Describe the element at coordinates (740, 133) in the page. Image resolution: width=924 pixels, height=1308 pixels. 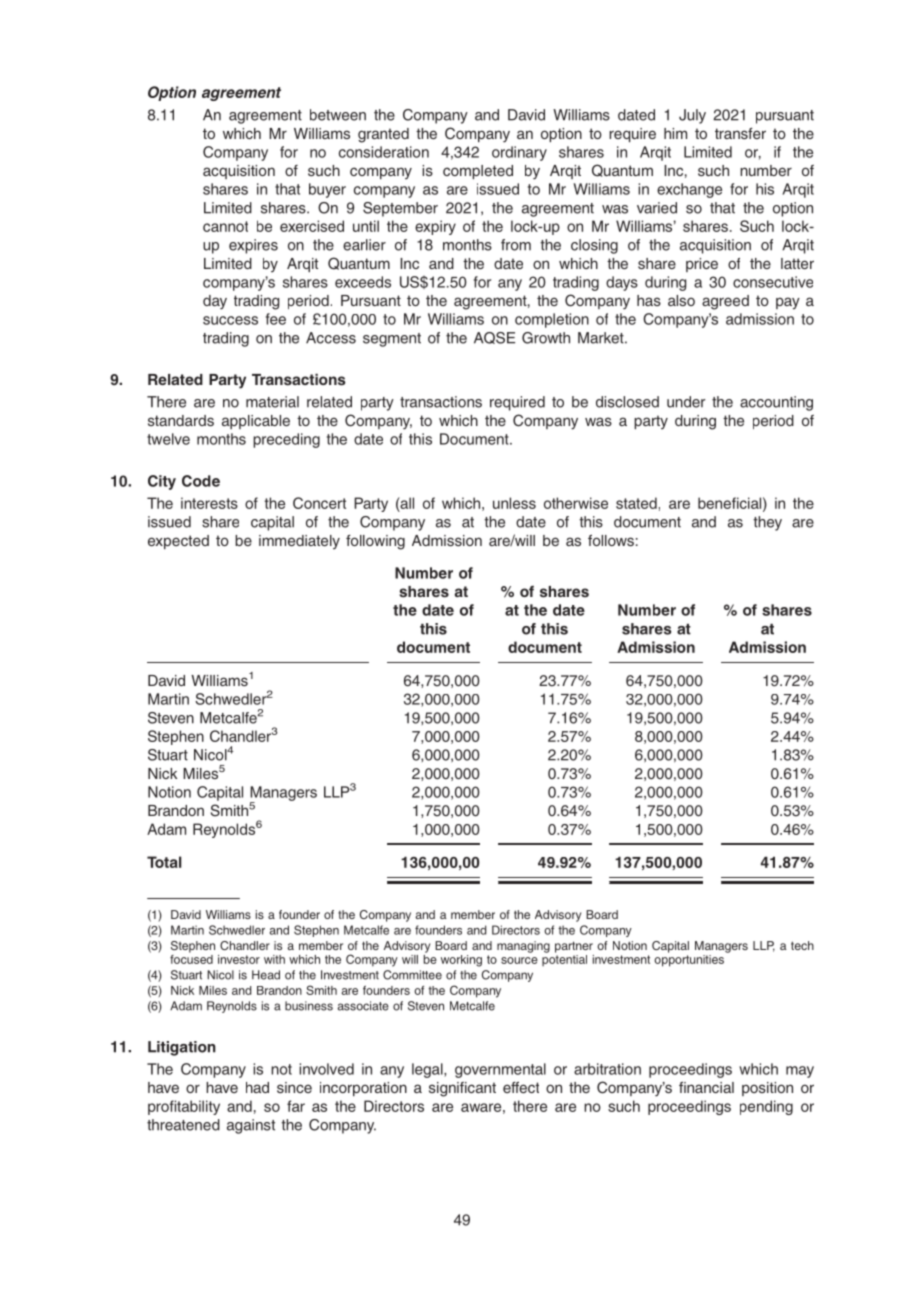
I see `transfer` at that location.
